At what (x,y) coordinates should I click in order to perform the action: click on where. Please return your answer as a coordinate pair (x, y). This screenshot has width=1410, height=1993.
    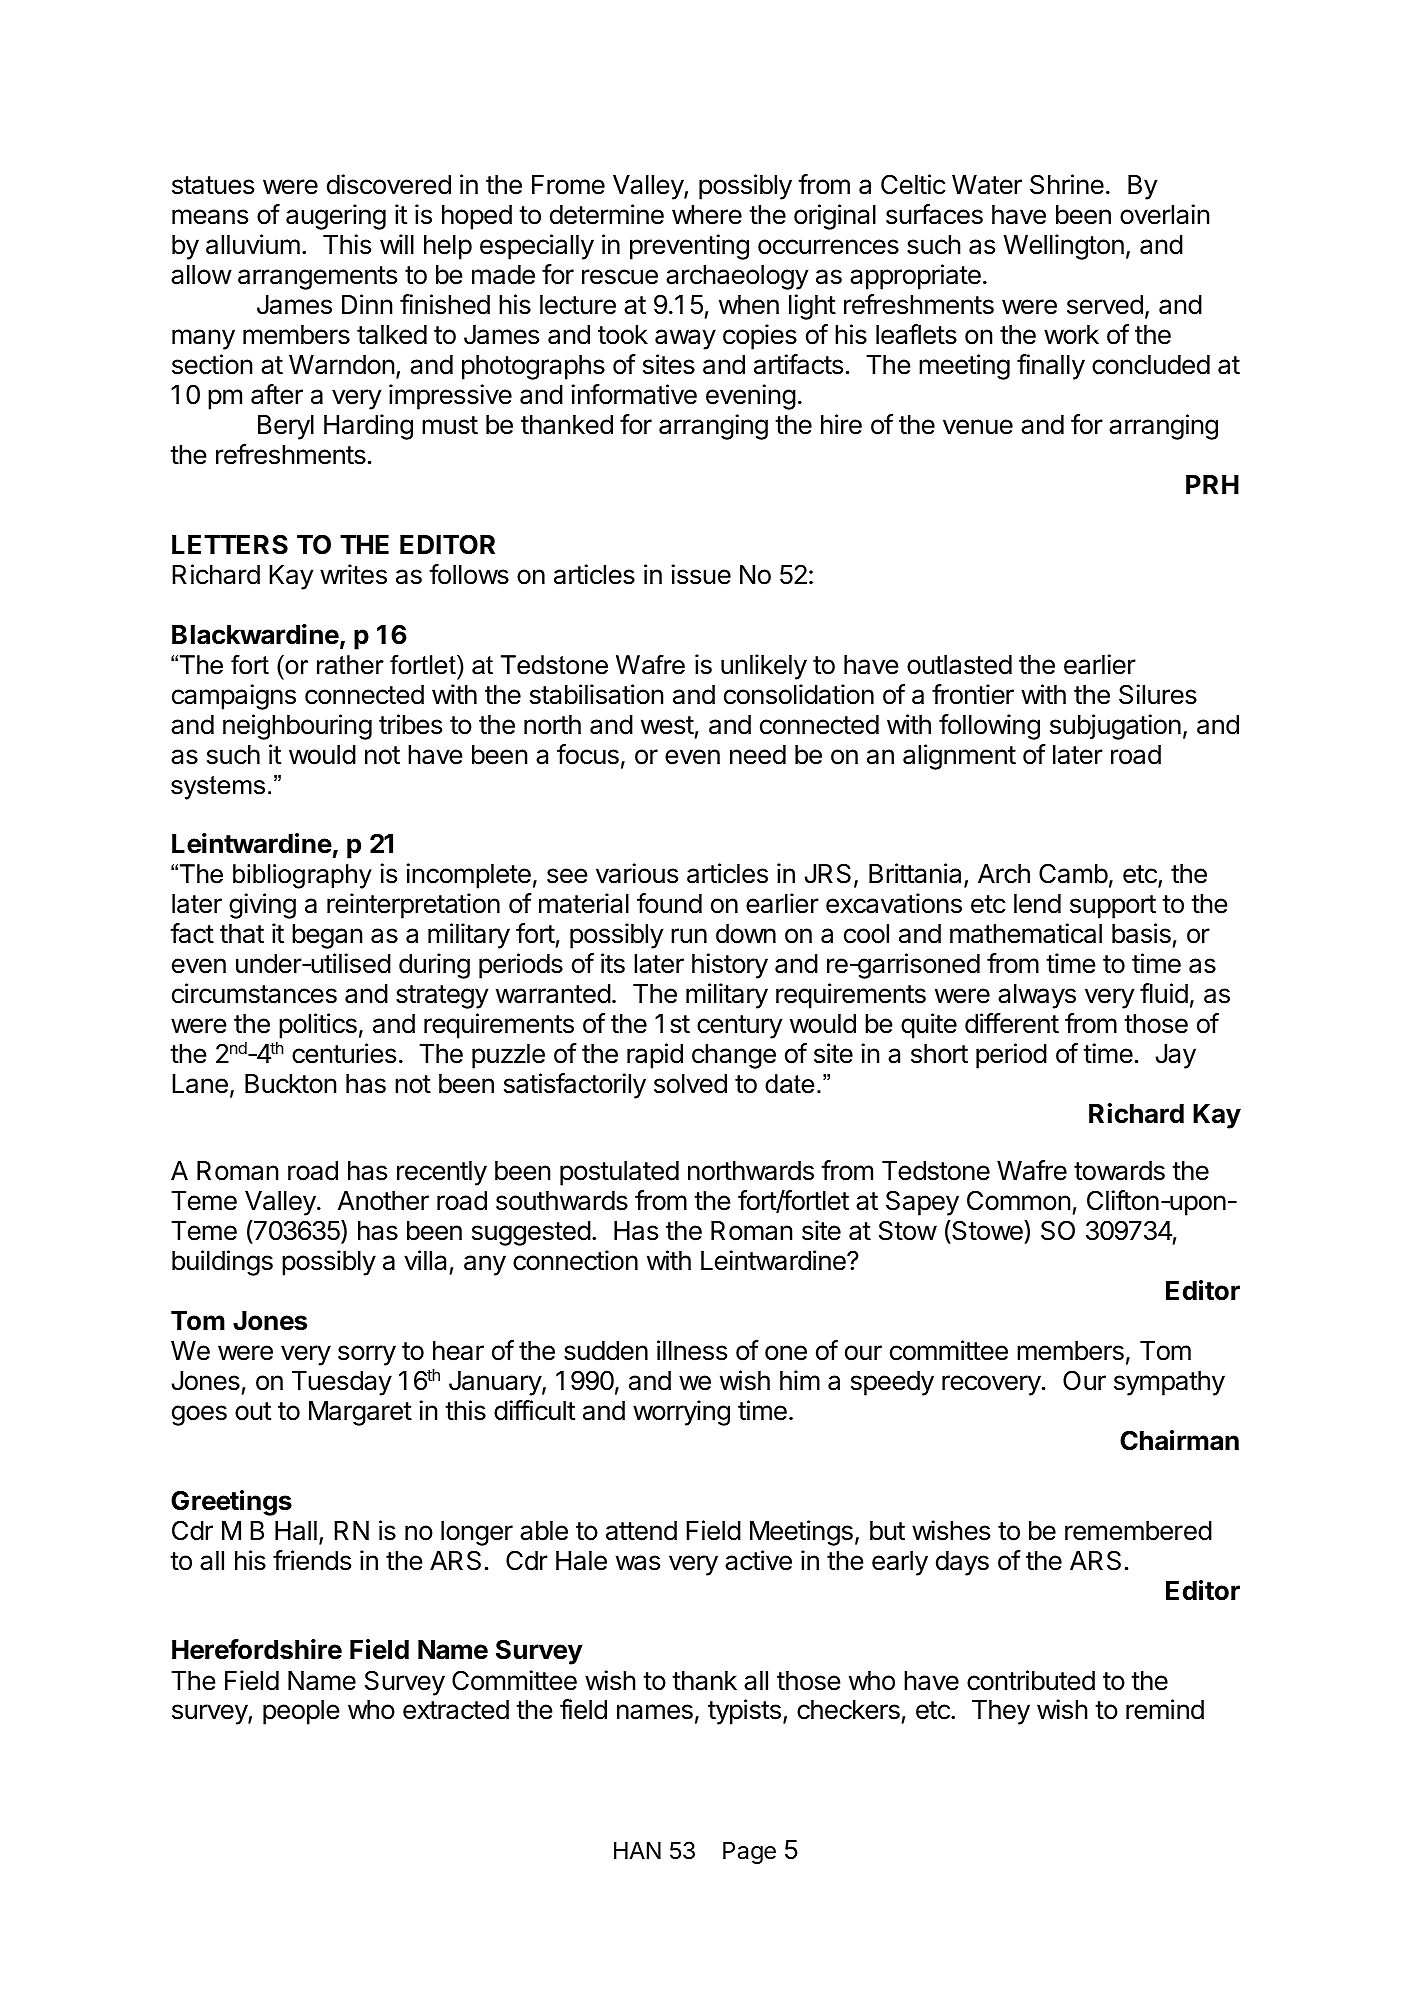
    Looking at the image, I should click on (707, 215).
